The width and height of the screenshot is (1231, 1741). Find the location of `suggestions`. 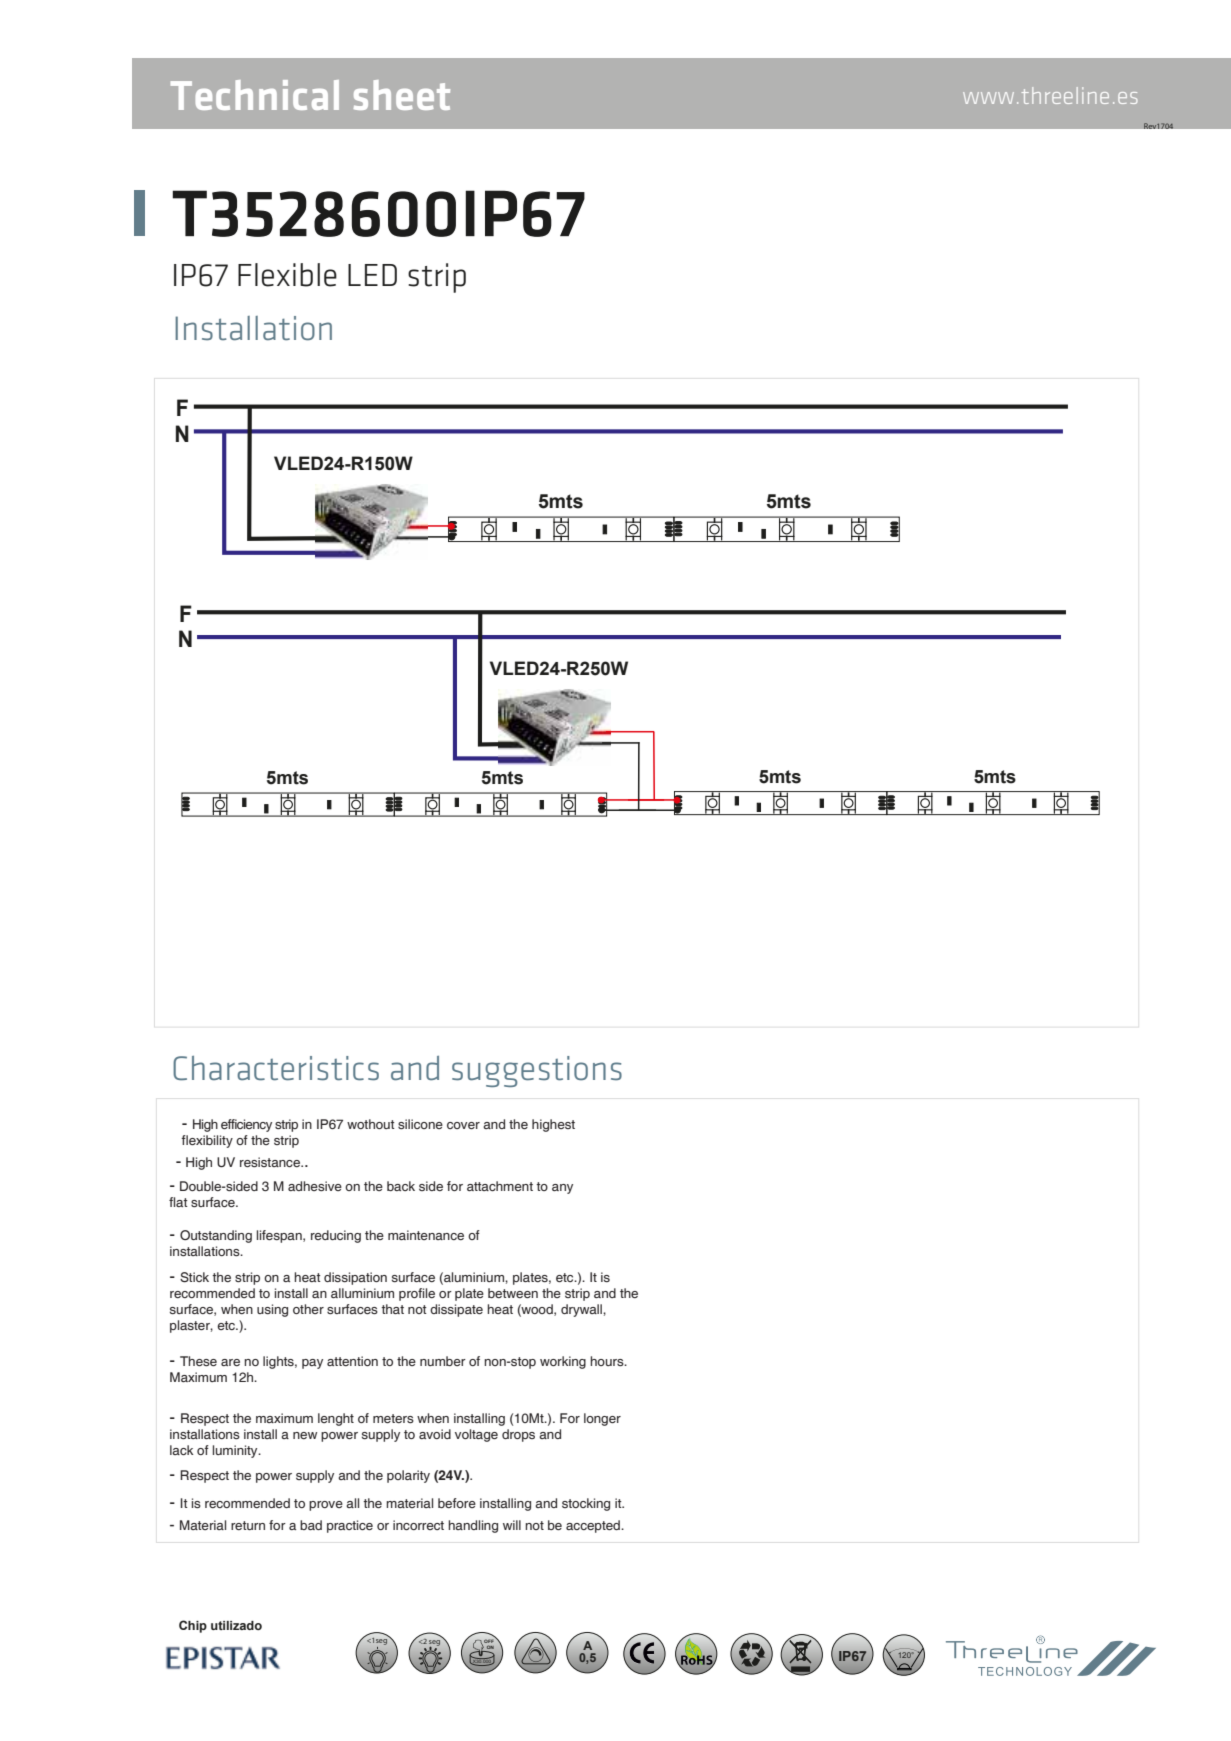

suggestions is located at coordinates (537, 1071).
